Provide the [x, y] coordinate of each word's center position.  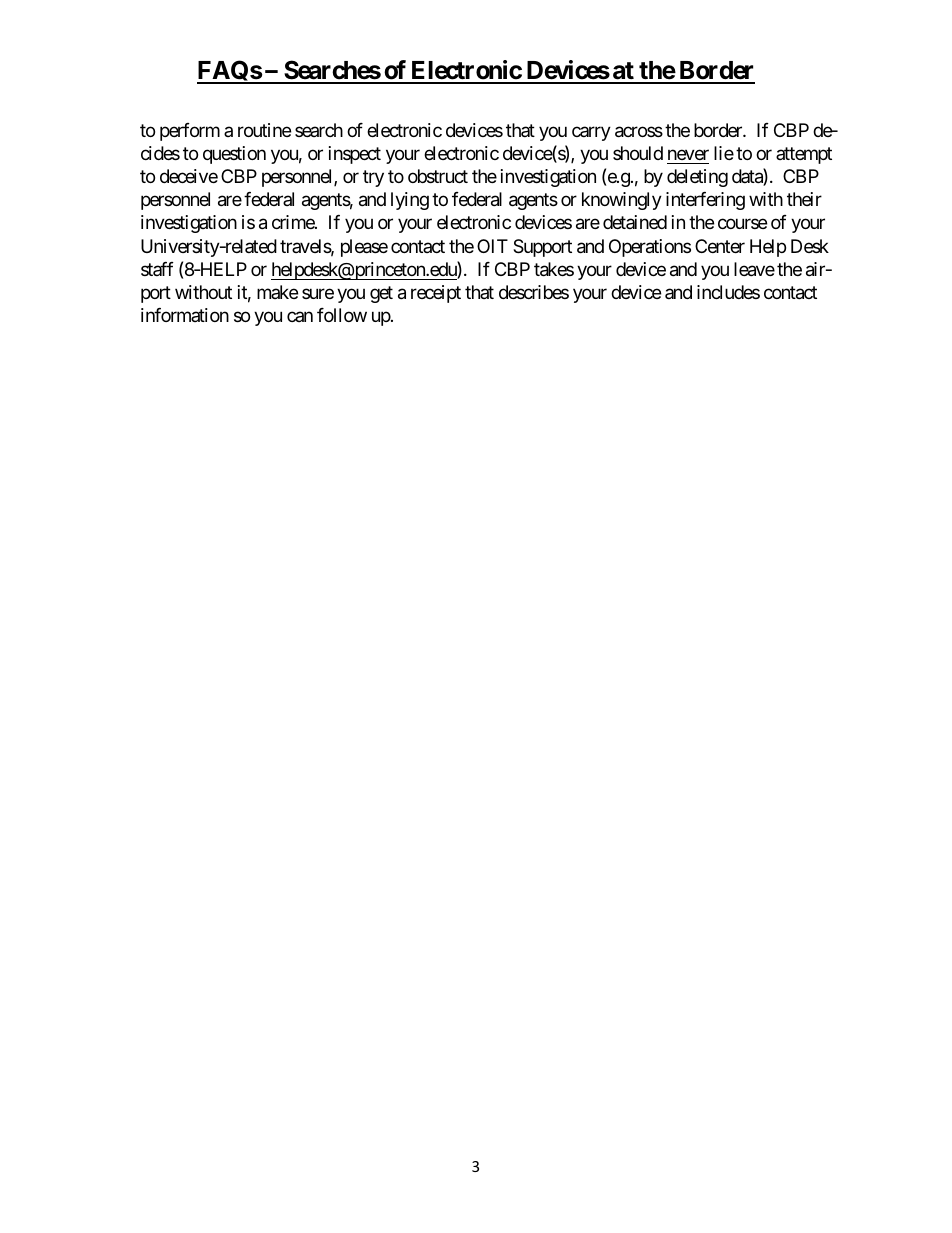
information [185, 315]
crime [294, 222]
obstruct [438, 176]
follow [342, 315]
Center [720, 246]
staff [157, 269]
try [373, 178]
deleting [697, 178]
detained [635, 222]
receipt [436, 294]
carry [591, 133]
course [742, 224]
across [639, 132]
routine [264, 130]
